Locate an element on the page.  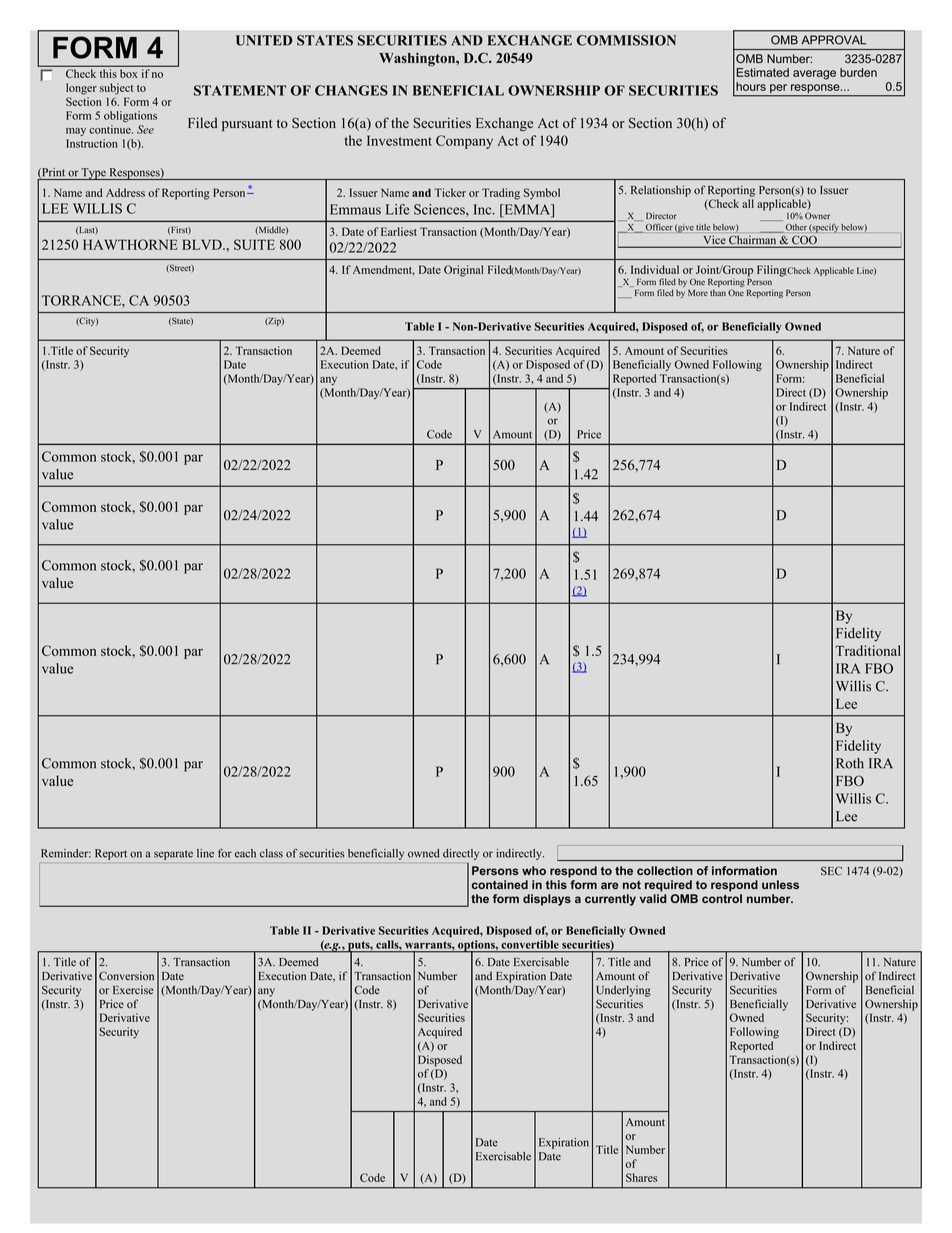
average is located at coordinates (814, 75).
